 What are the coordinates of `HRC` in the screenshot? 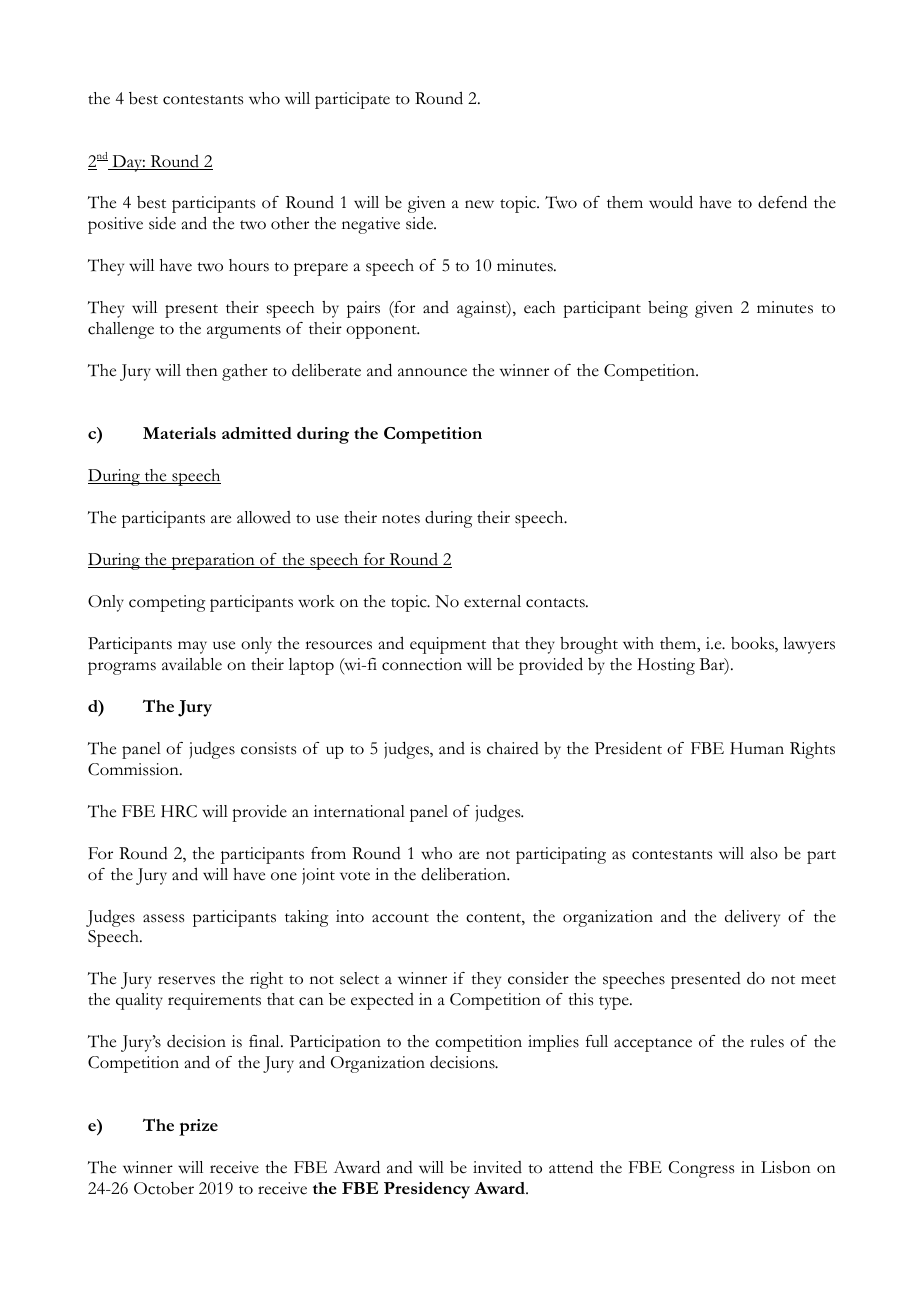 It's located at (179, 811).
